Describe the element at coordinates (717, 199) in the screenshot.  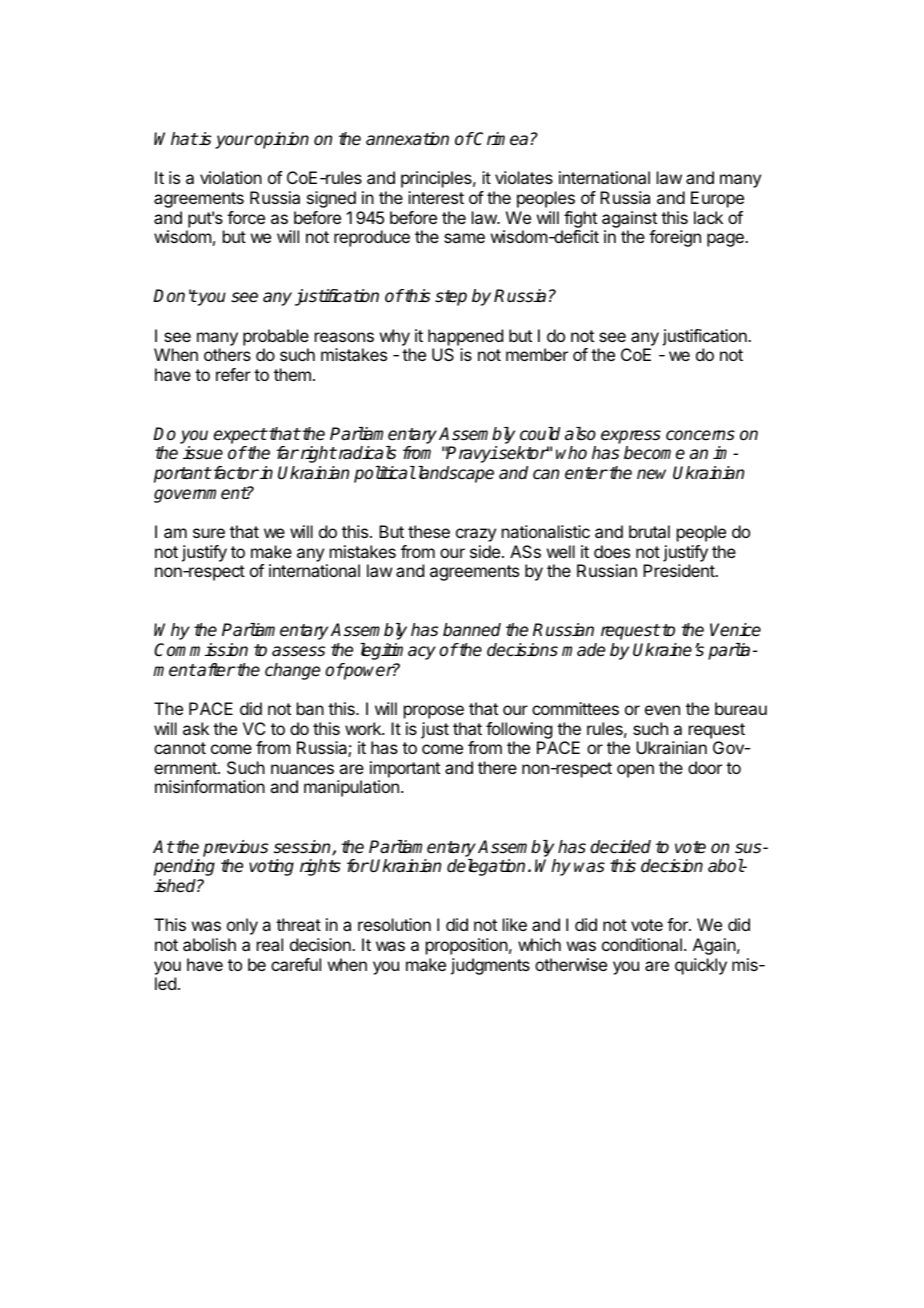
I see `Europe` at that location.
